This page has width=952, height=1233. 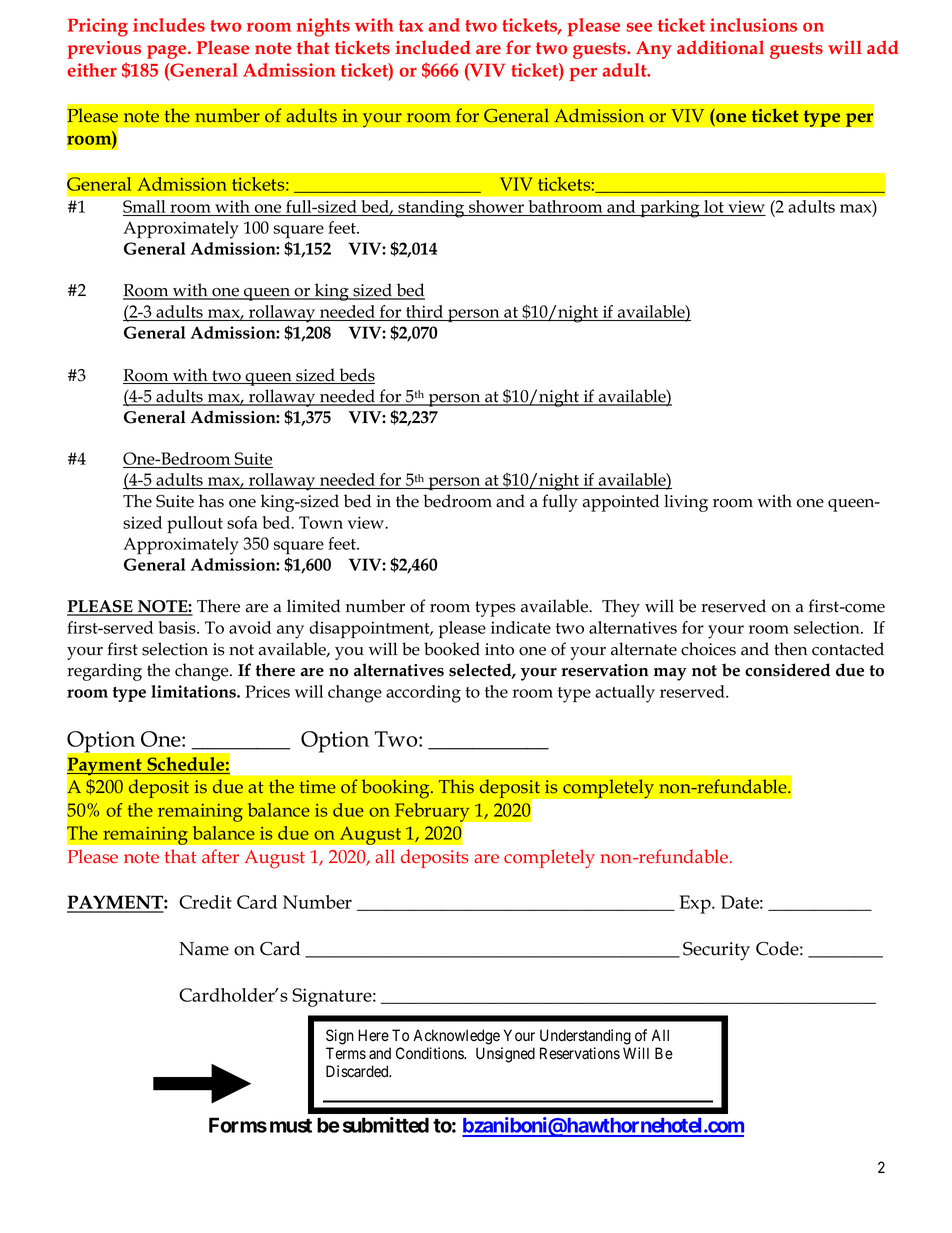 What do you see at coordinates (521, 627) in the page?
I see `indicate` at bounding box center [521, 627].
